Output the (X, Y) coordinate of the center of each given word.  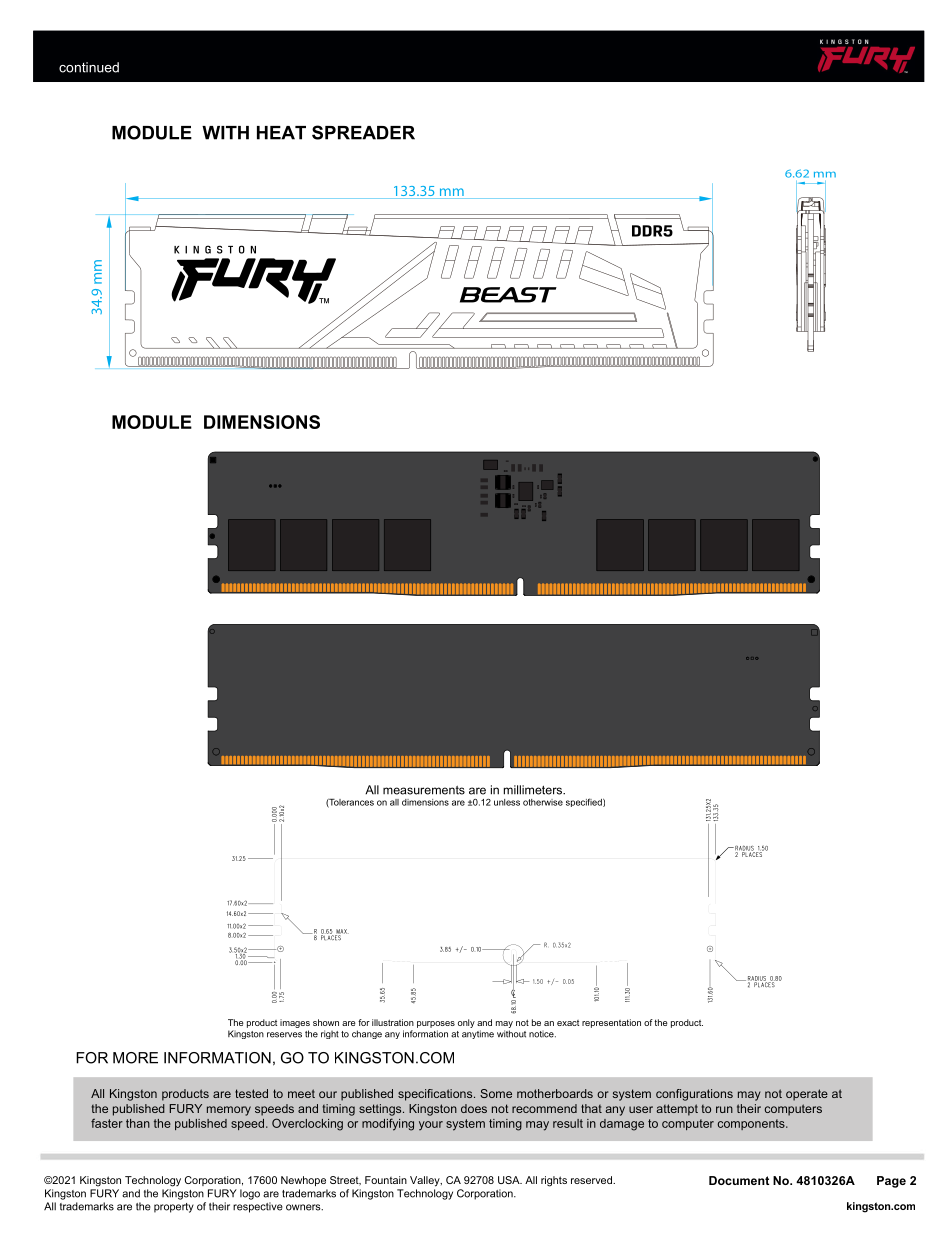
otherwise (543, 802)
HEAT (281, 133)
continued (89, 67)
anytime (478, 1034)
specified (585, 802)
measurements (424, 790)
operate (807, 1095)
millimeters (534, 790)
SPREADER (363, 132)
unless (507, 802)
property (174, 1208)
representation (611, 1023)
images (295, 1023)
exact (568, 1023)
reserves (284, 1035)
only (466, 1023)
